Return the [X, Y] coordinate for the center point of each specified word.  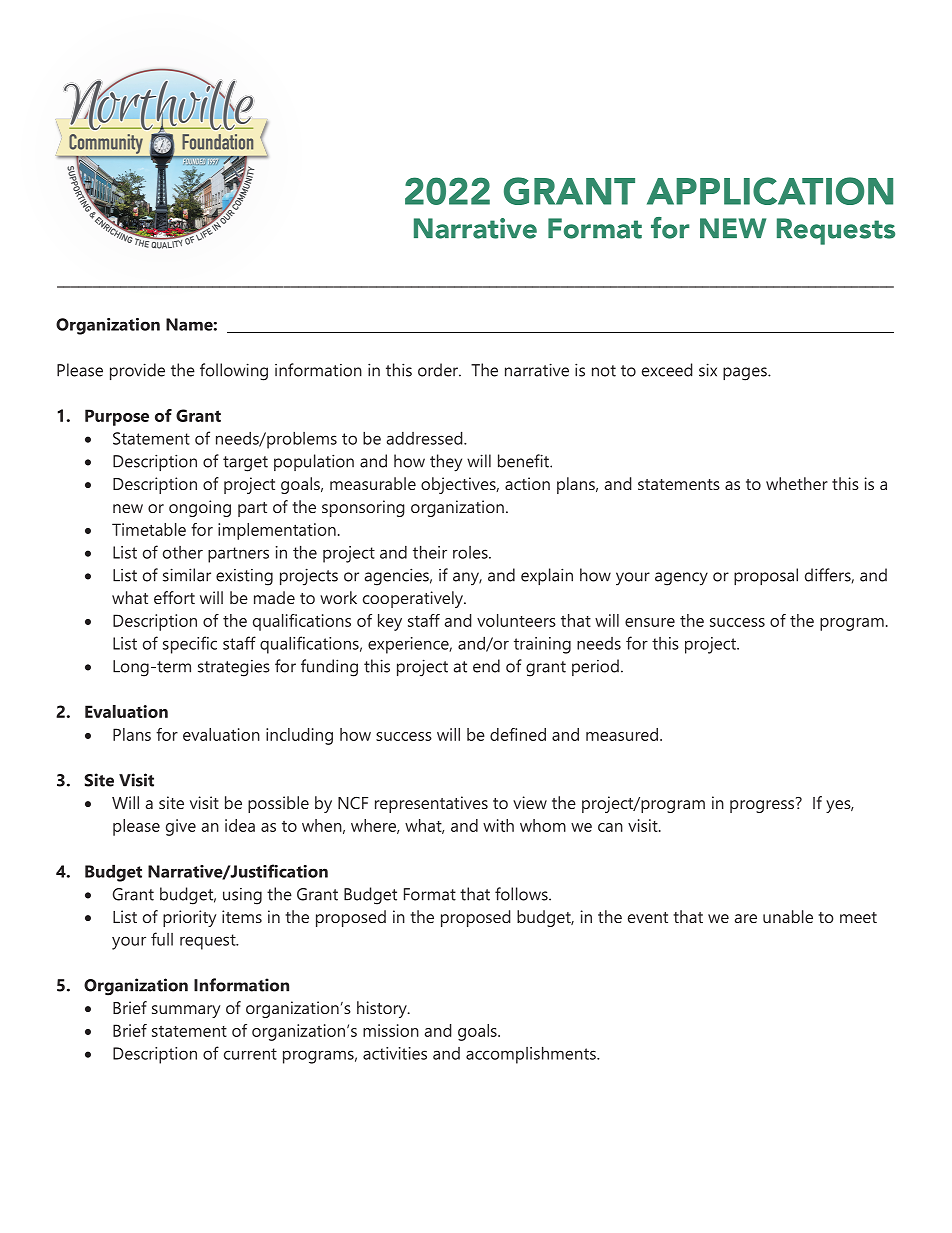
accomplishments [532, 1055]
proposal [766, 576]
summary [186, 1011]
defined [518, 734]
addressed [426, 438]
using [242, 896]
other [183, 552]
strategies [234, 668]
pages [746, 374]
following [234, 372]
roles [471, 552]
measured [622, 734]
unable [788, 916]
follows [522, 894]
